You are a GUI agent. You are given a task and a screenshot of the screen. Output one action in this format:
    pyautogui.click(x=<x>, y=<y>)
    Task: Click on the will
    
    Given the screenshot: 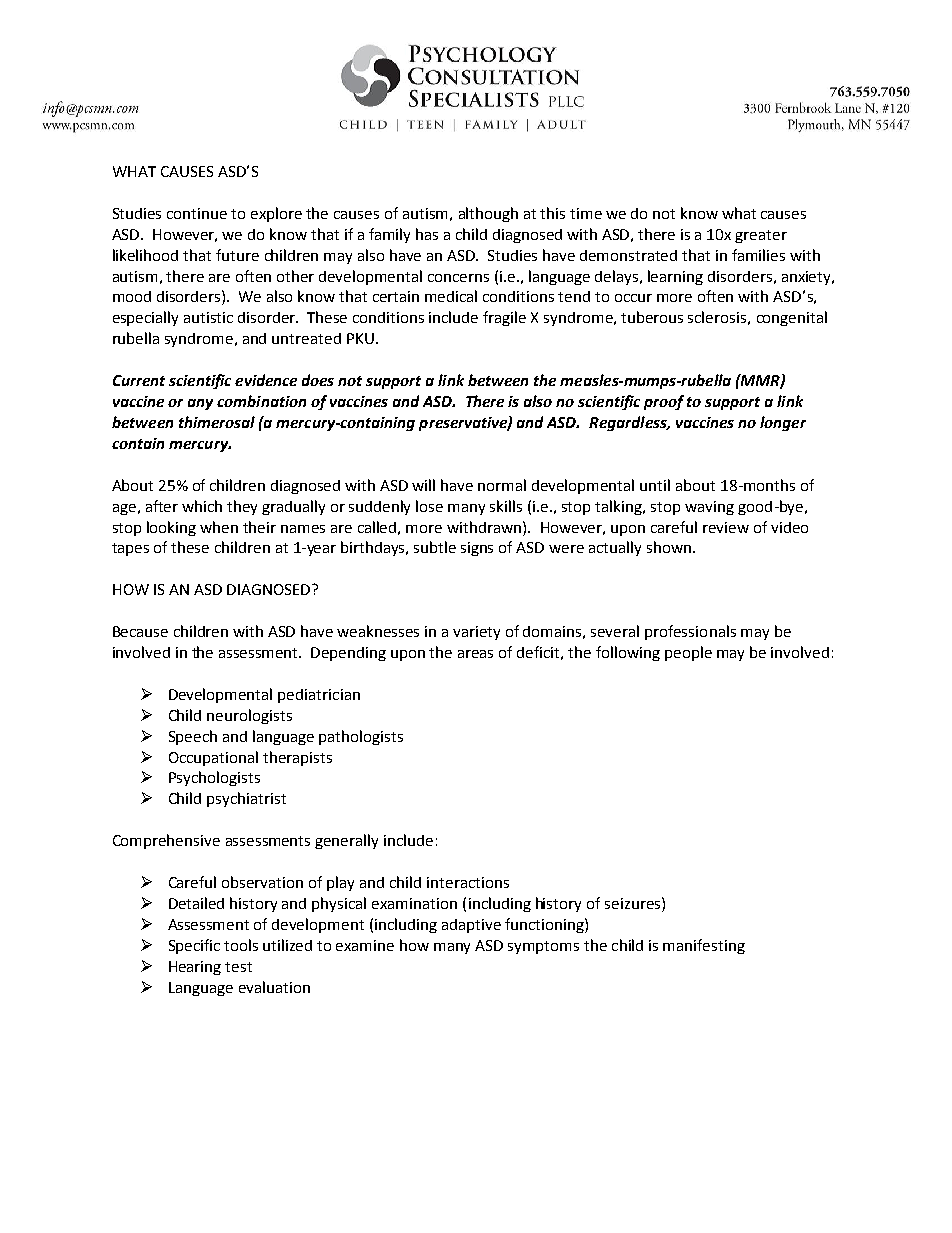 What is the action you would take?
    pyautogui.click(x=423, y=485)
